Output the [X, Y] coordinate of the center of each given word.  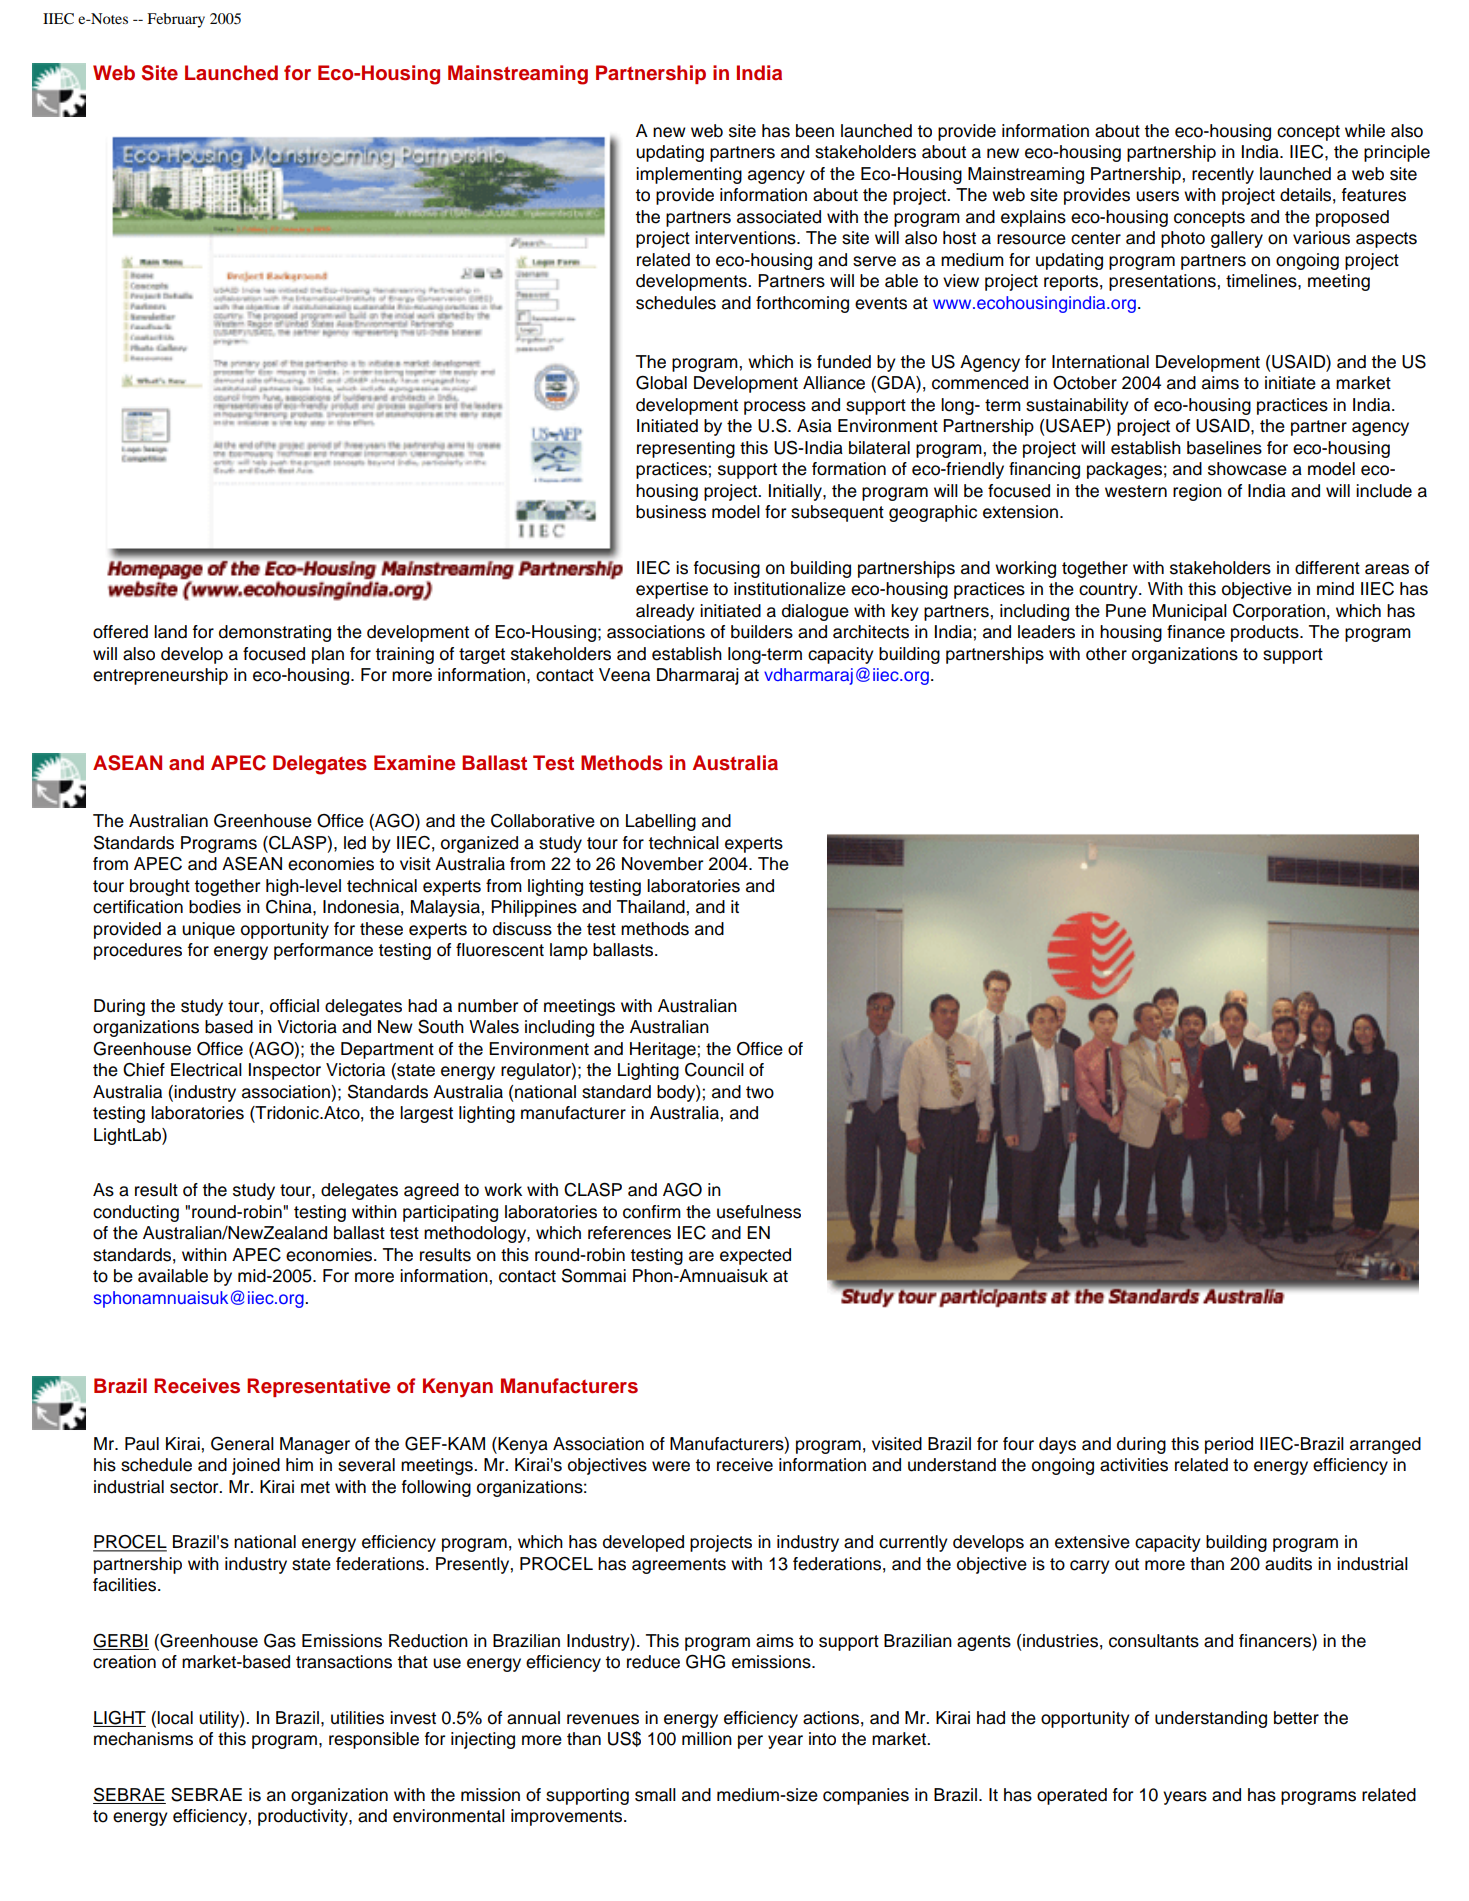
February [176, 20]
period [1229, 1445]
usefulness [759, 1212]
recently [1223, 175]
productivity [304, 1817]
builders [762, 632]
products [1266, 633]
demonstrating [275, 633]
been [815, 131]
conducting [136, 1213]
